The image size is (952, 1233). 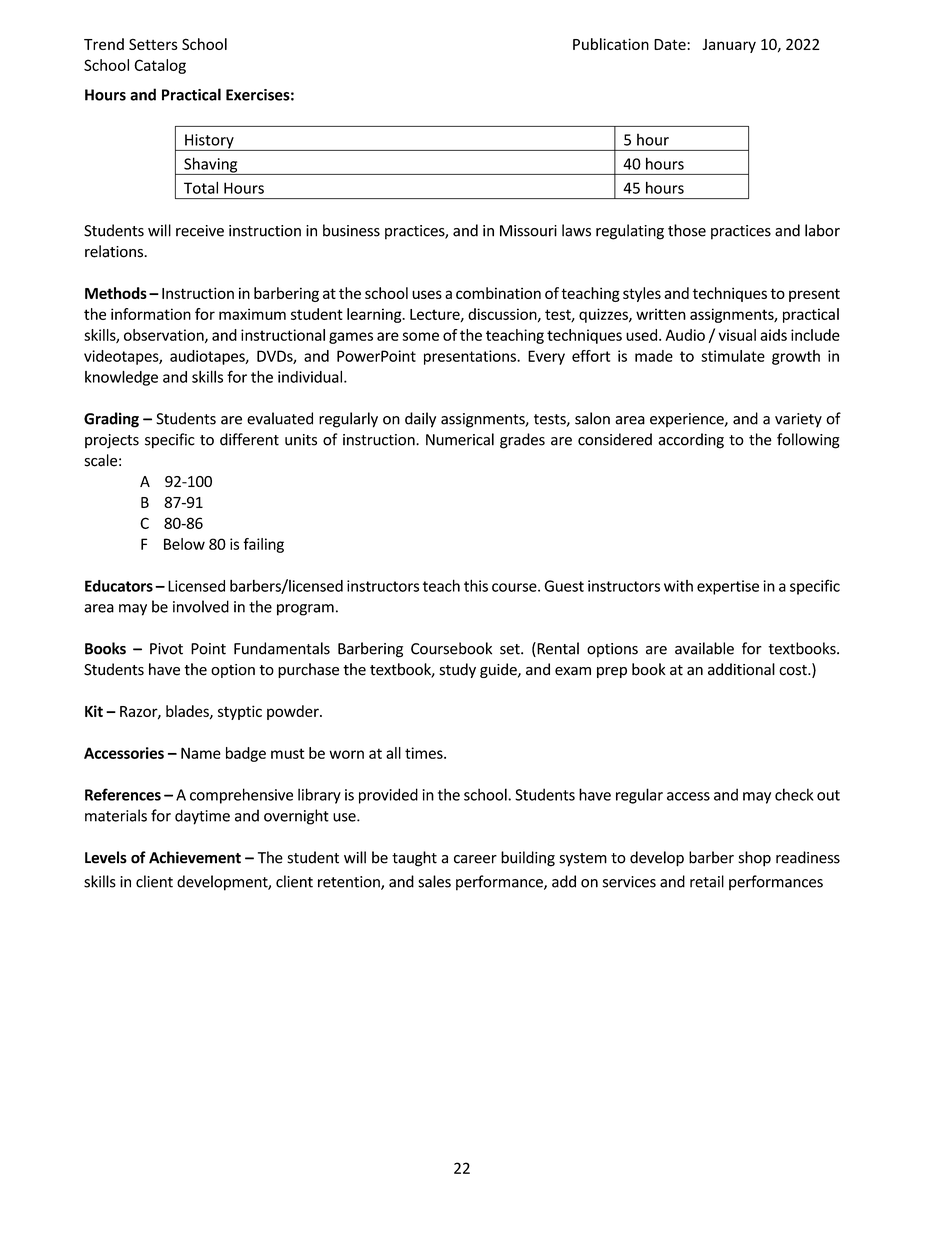 I want to click on different, so click(x=249, y=439).
